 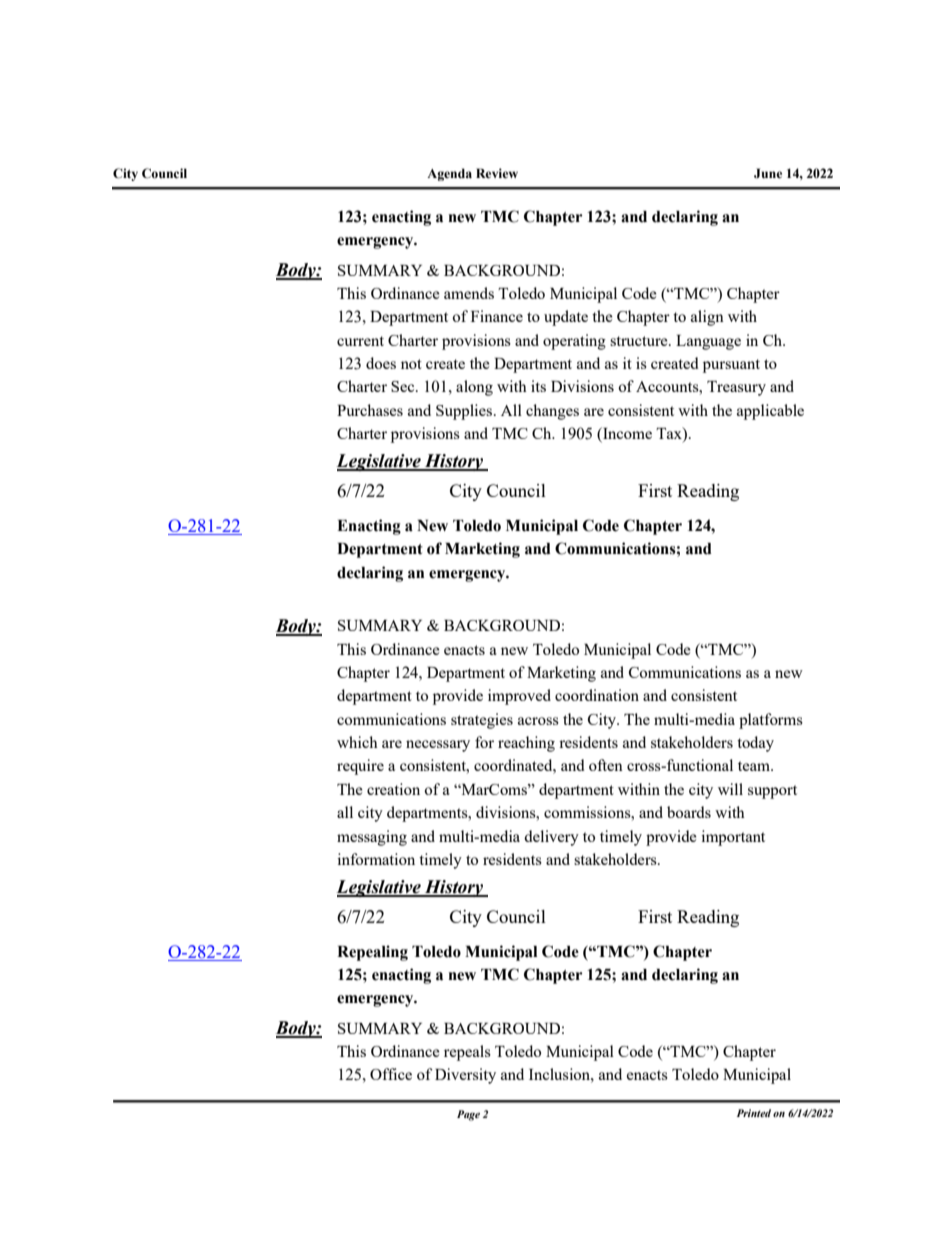 What do you see at coordinates (768, 173) in the page?
I see `June` at bounding box center [768, 173].
